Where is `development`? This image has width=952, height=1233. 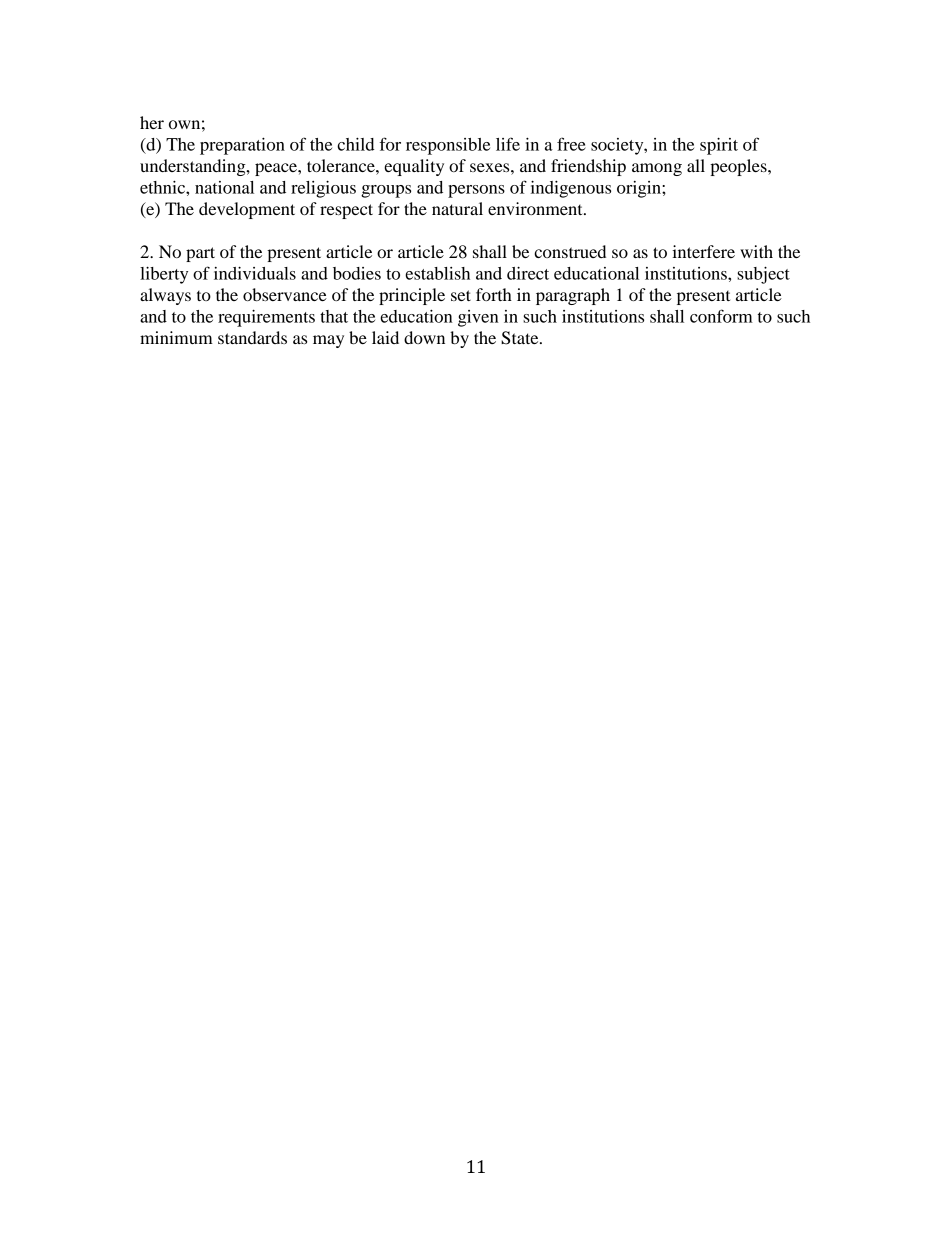 development is located at coordinates (247, 210).
